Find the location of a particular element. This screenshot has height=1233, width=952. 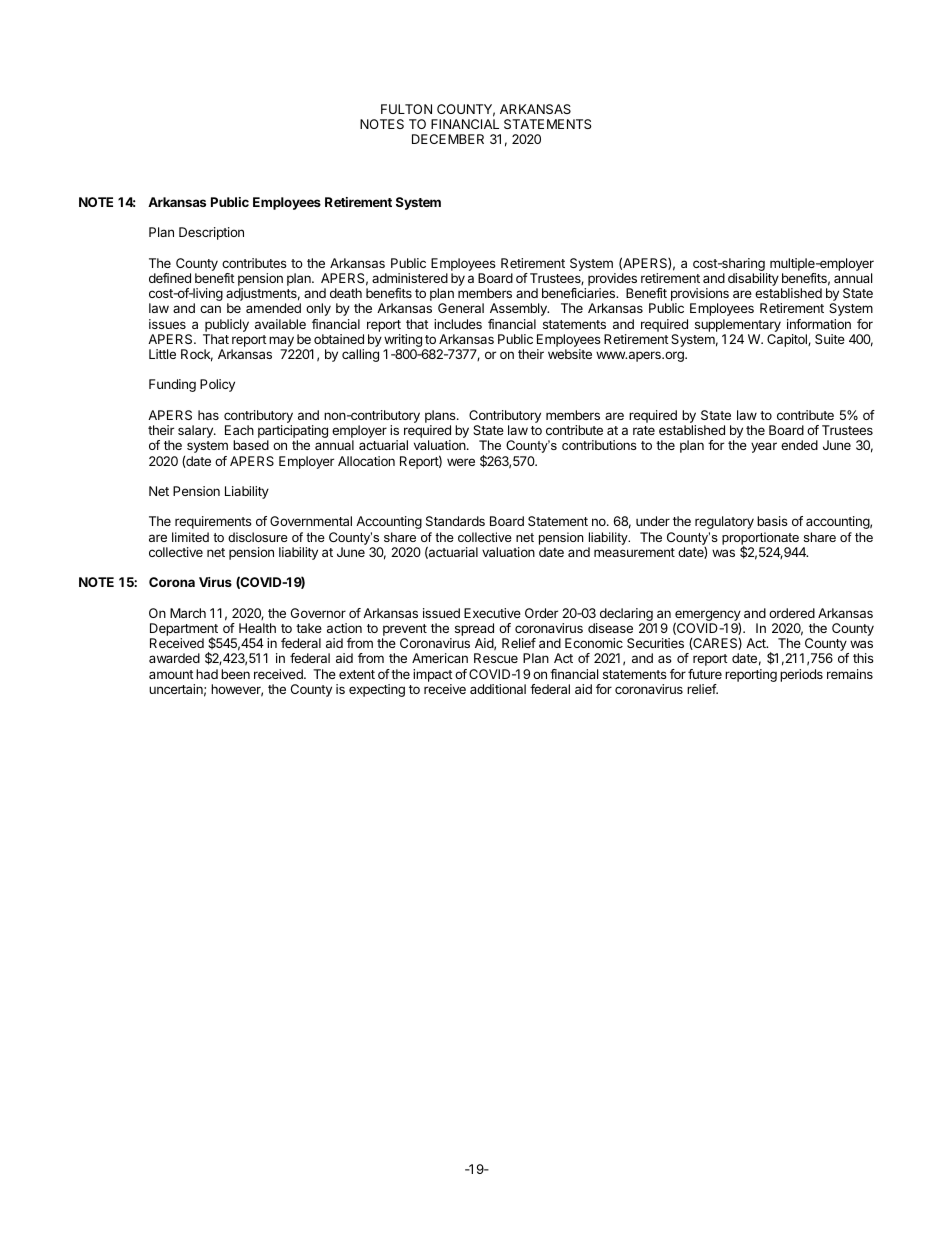

beneficiaries is located at coordinates (579, 293).
